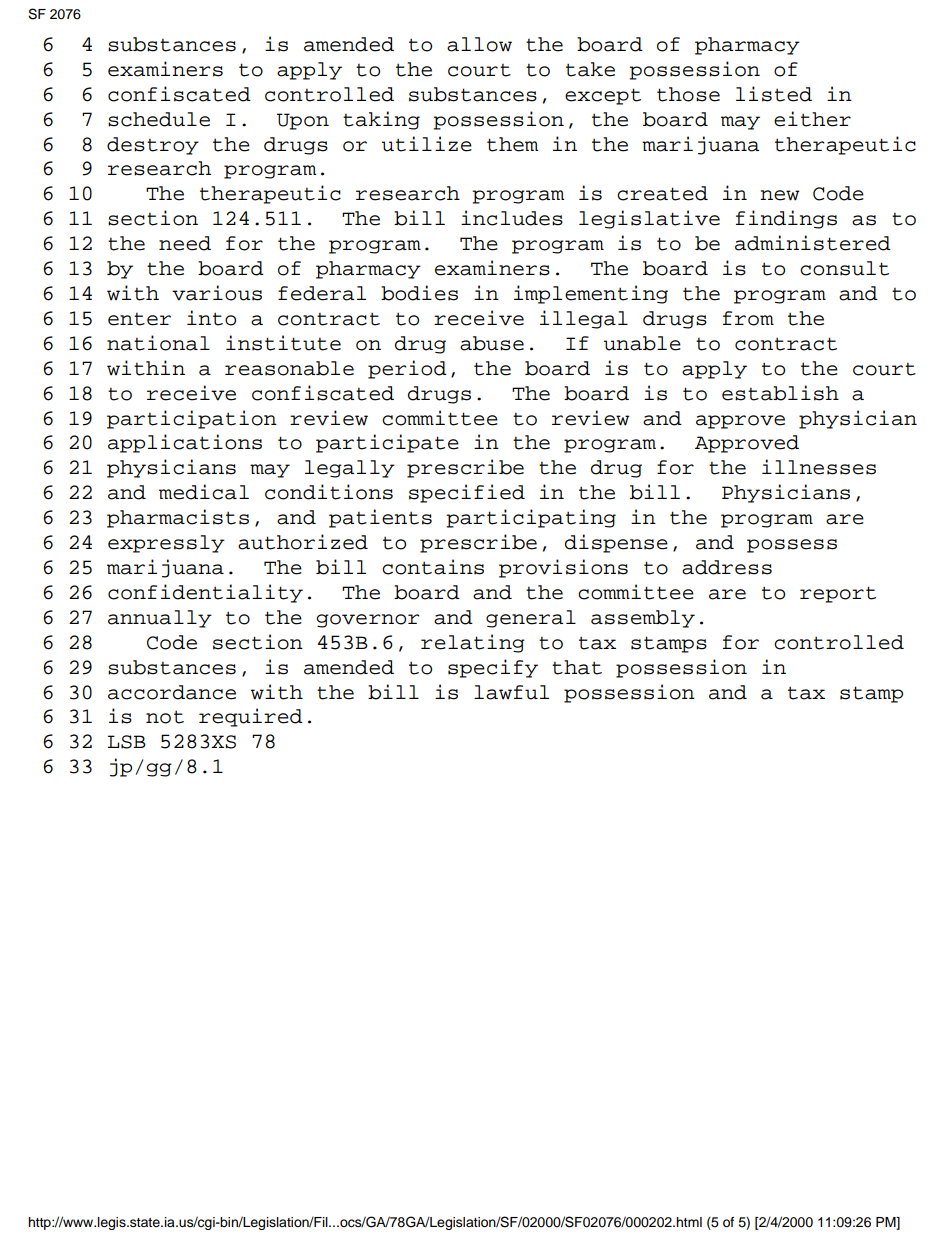 Image resolution: width=952 pixels, height=1233 pixels. I want to click on listed, so click(774, 94).
